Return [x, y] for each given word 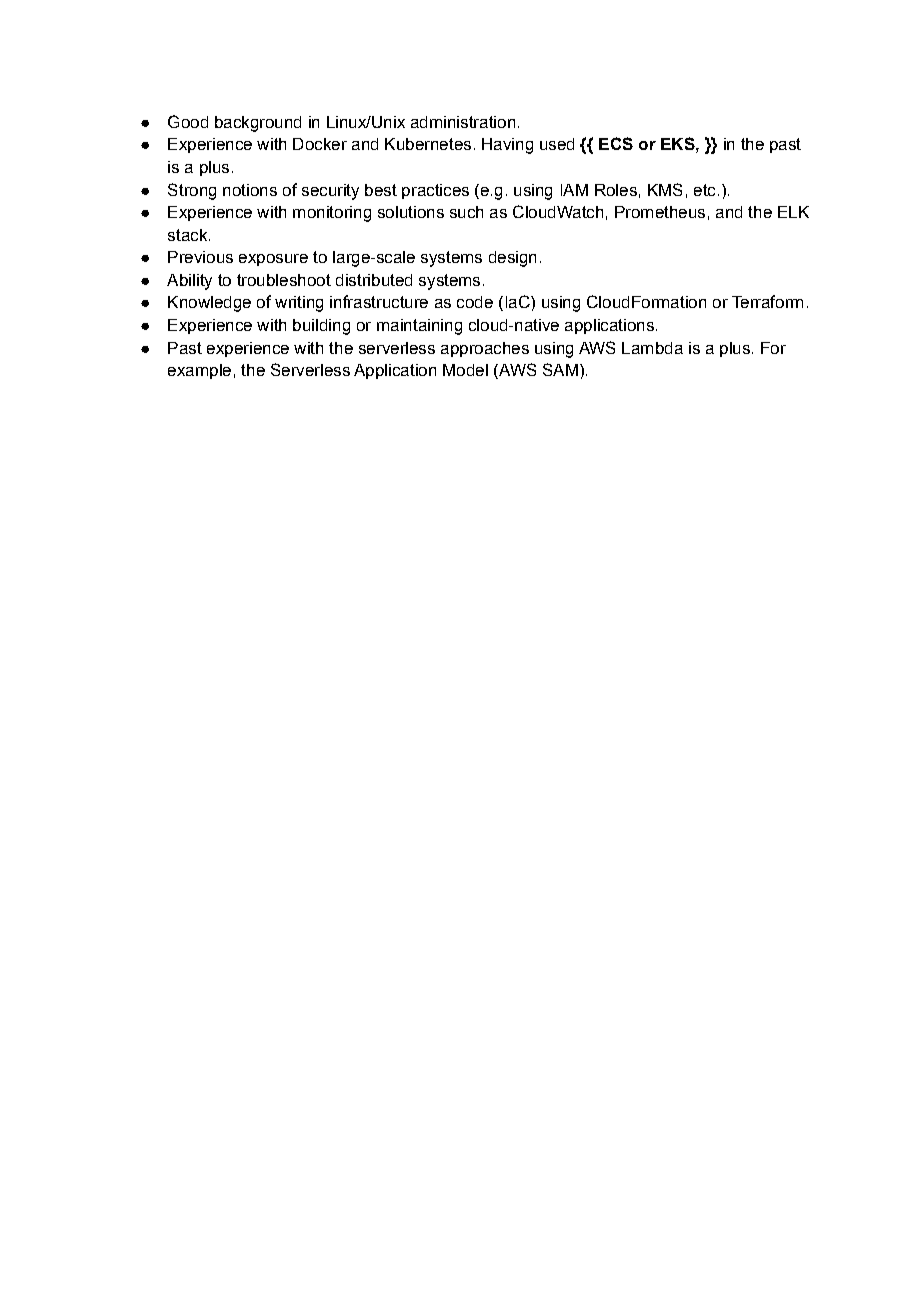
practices [435, 191]
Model [465, 370]
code [475, 302]
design [512, 259]
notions [250, 190]
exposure [273, 260]
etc [704, 190]
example [199, 371]
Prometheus [660, 212]
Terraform [767, 301]
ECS [616, 143]
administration [463, 122]
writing [299, 304]
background [258, 124]
